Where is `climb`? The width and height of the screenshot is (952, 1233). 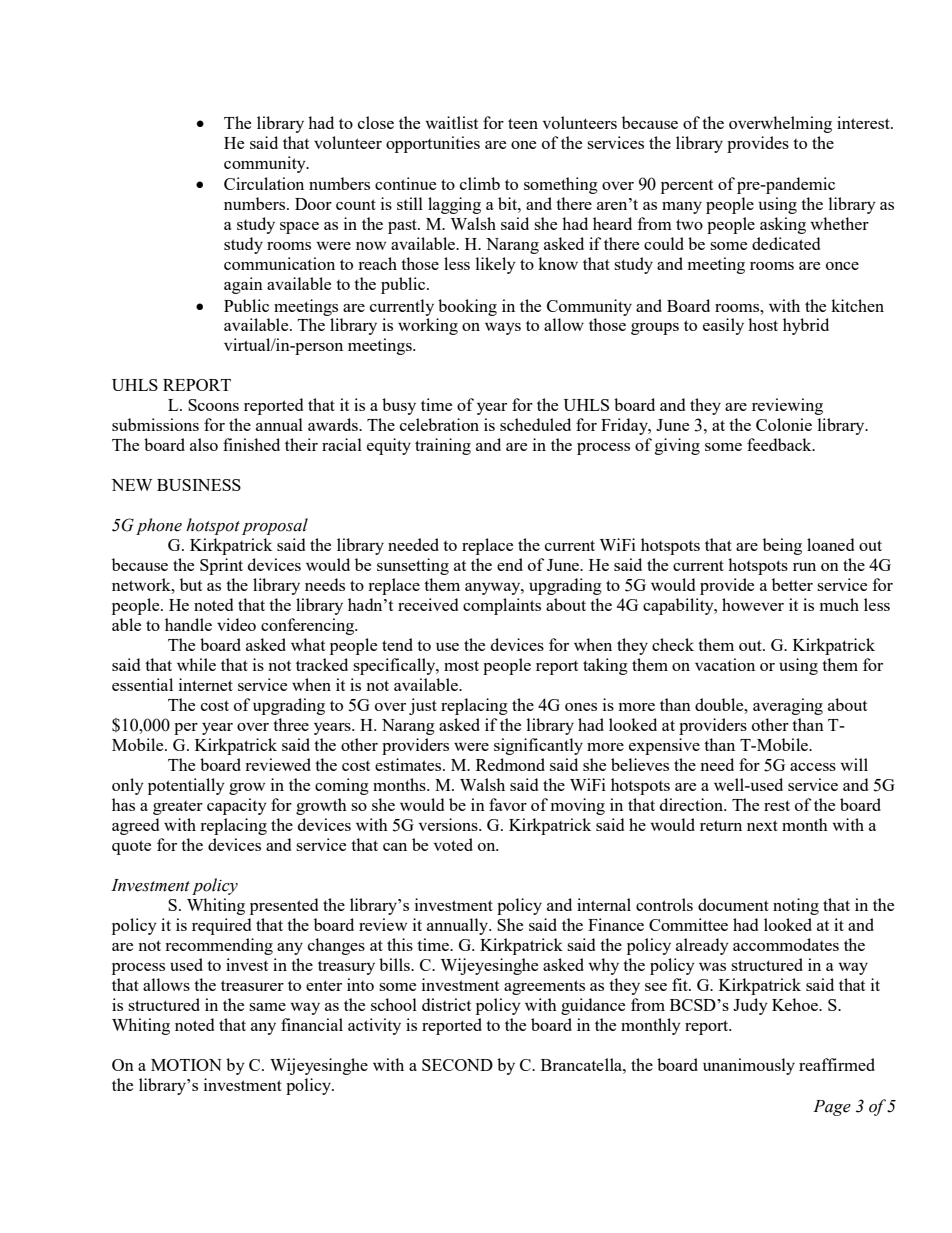 climb is located at coordinates (480, 183).
